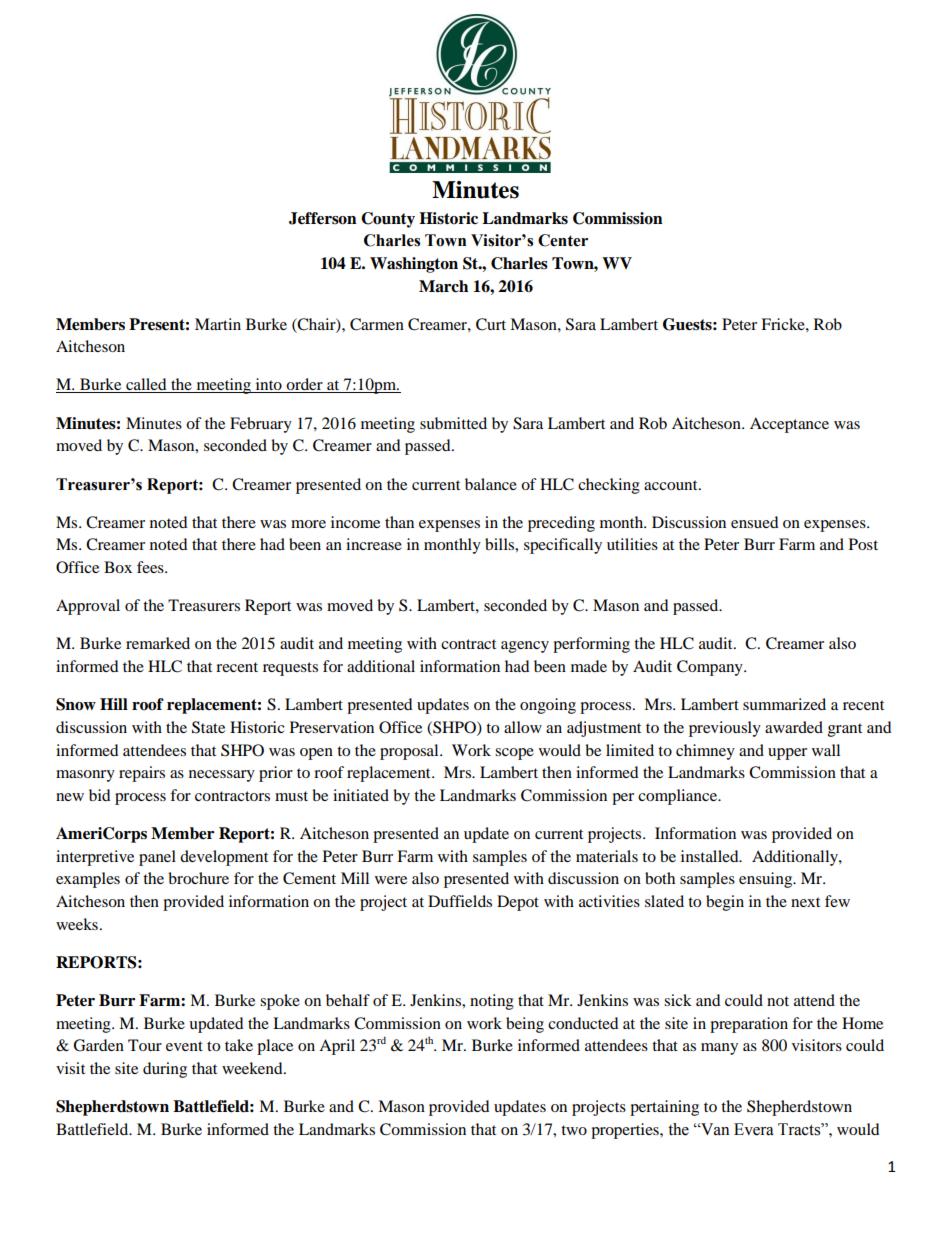 The image size is (952, 1233). Describe the element at coordinates (165, 1070) in the document. I see `during` at that location.
